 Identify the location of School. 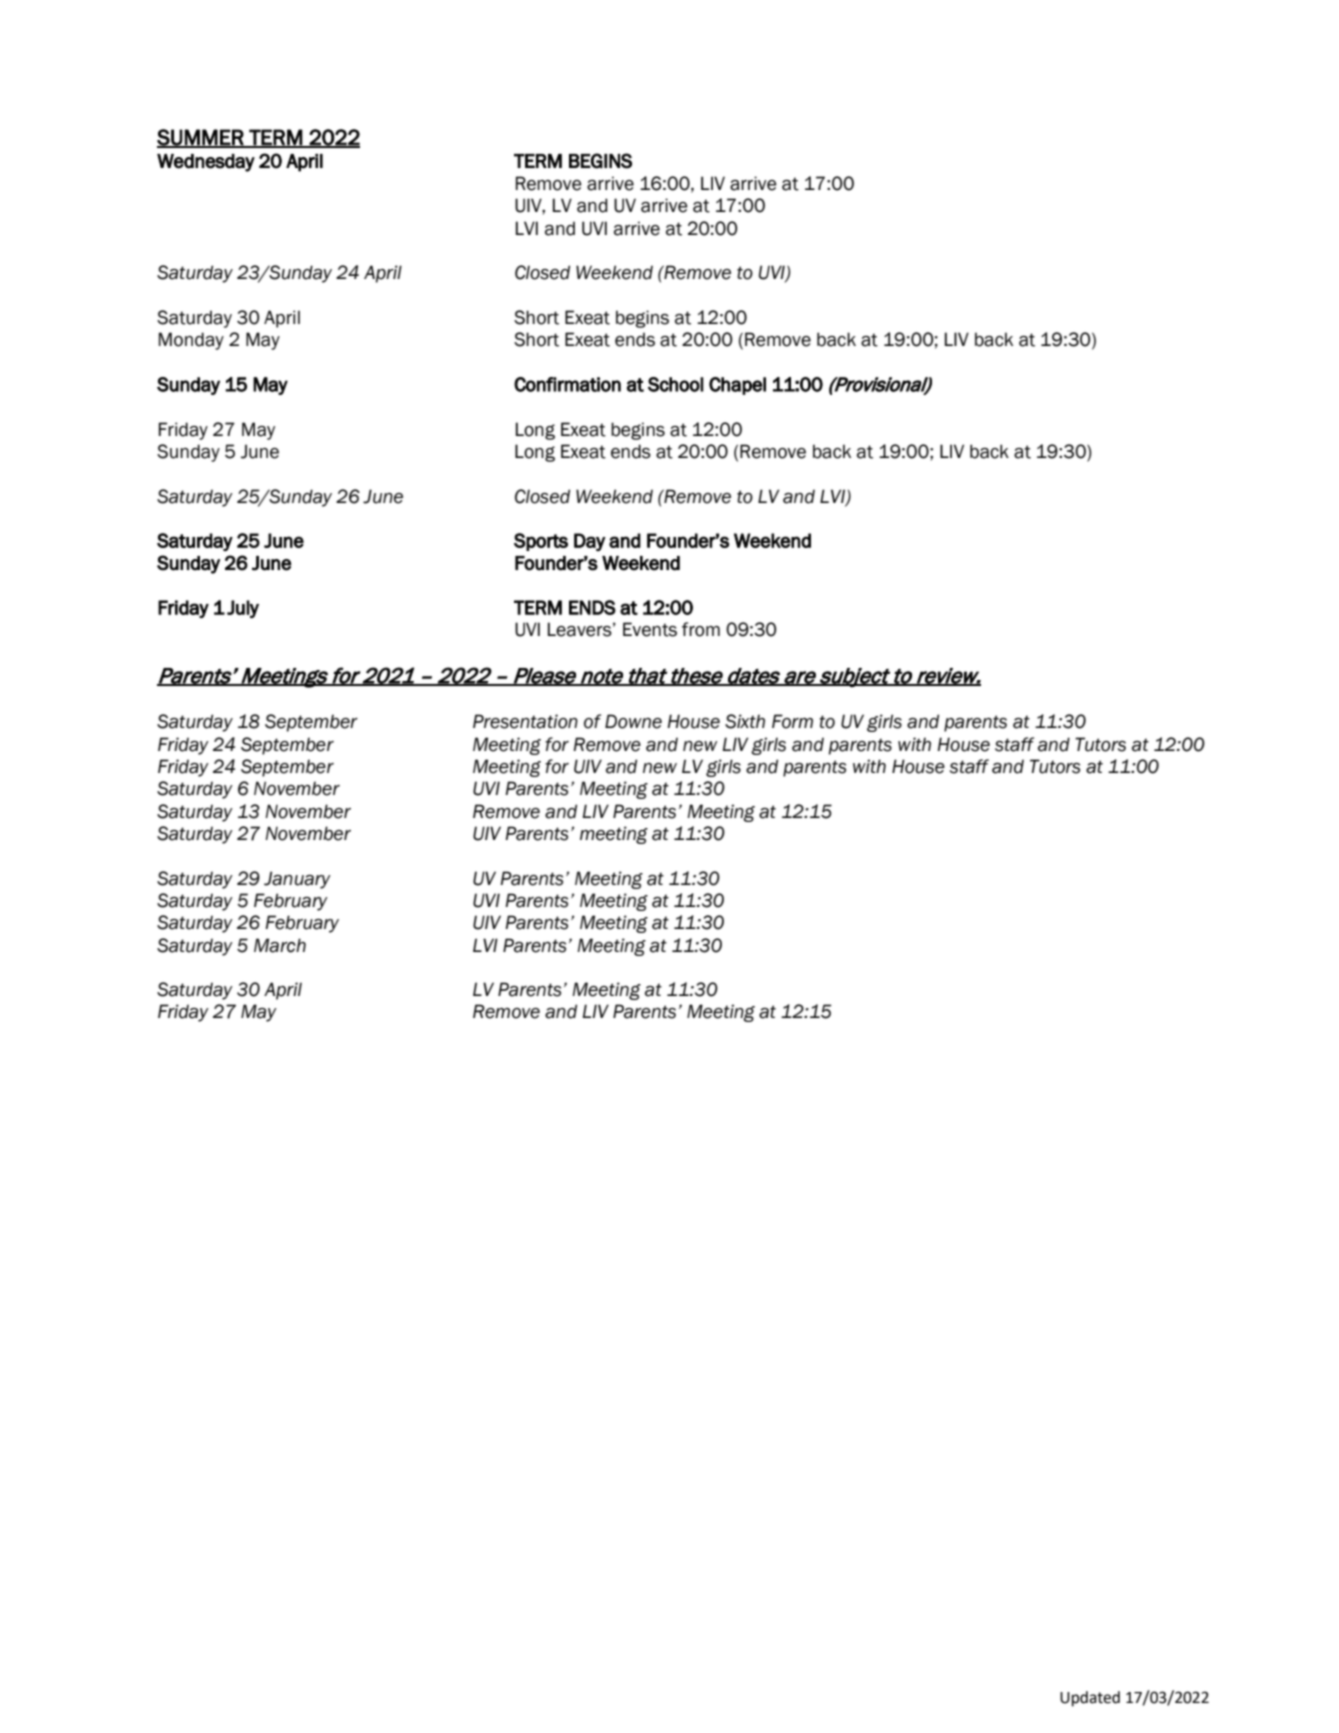
(676, 384).
